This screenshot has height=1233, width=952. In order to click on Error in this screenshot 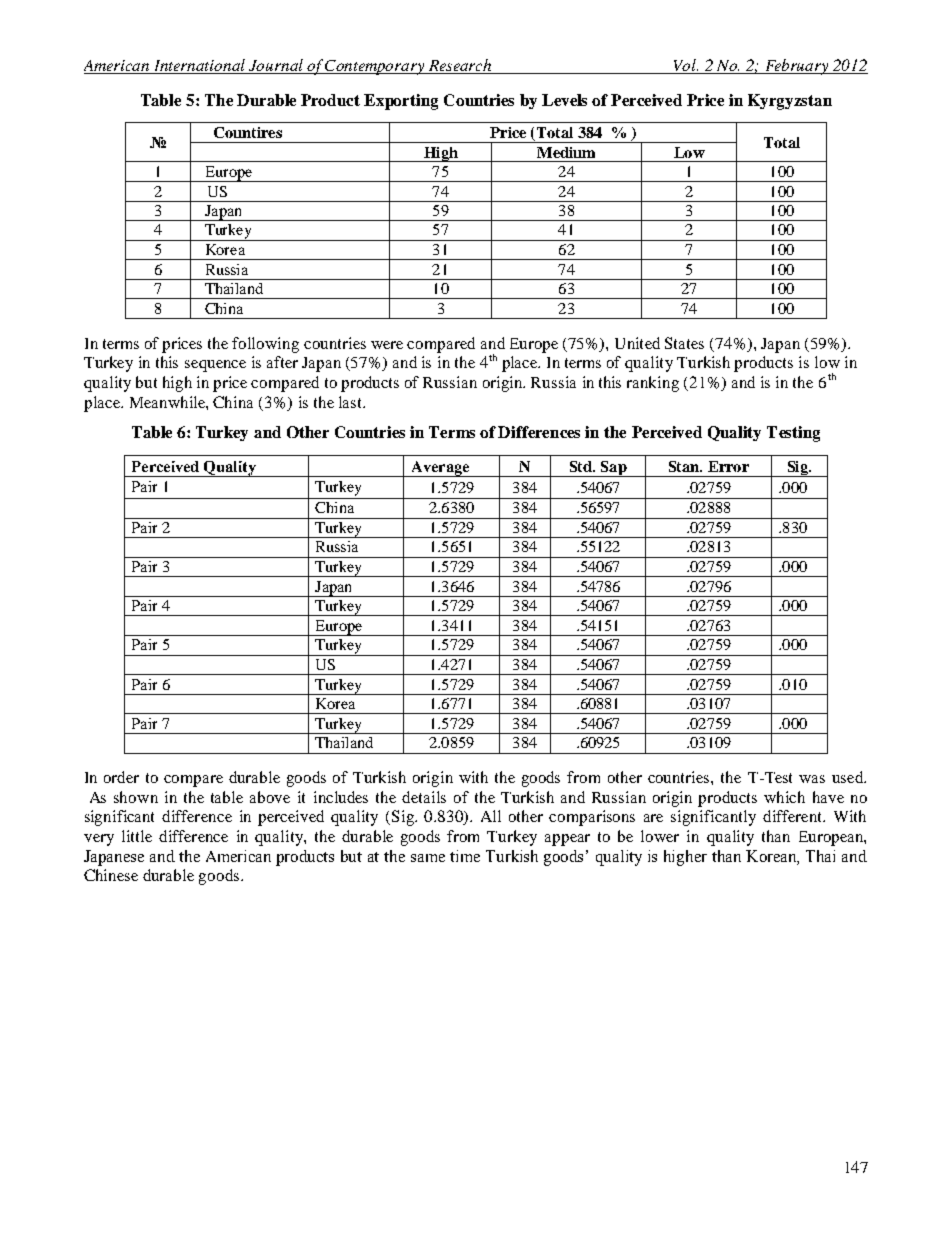, I will do `click(728, 466)`.
